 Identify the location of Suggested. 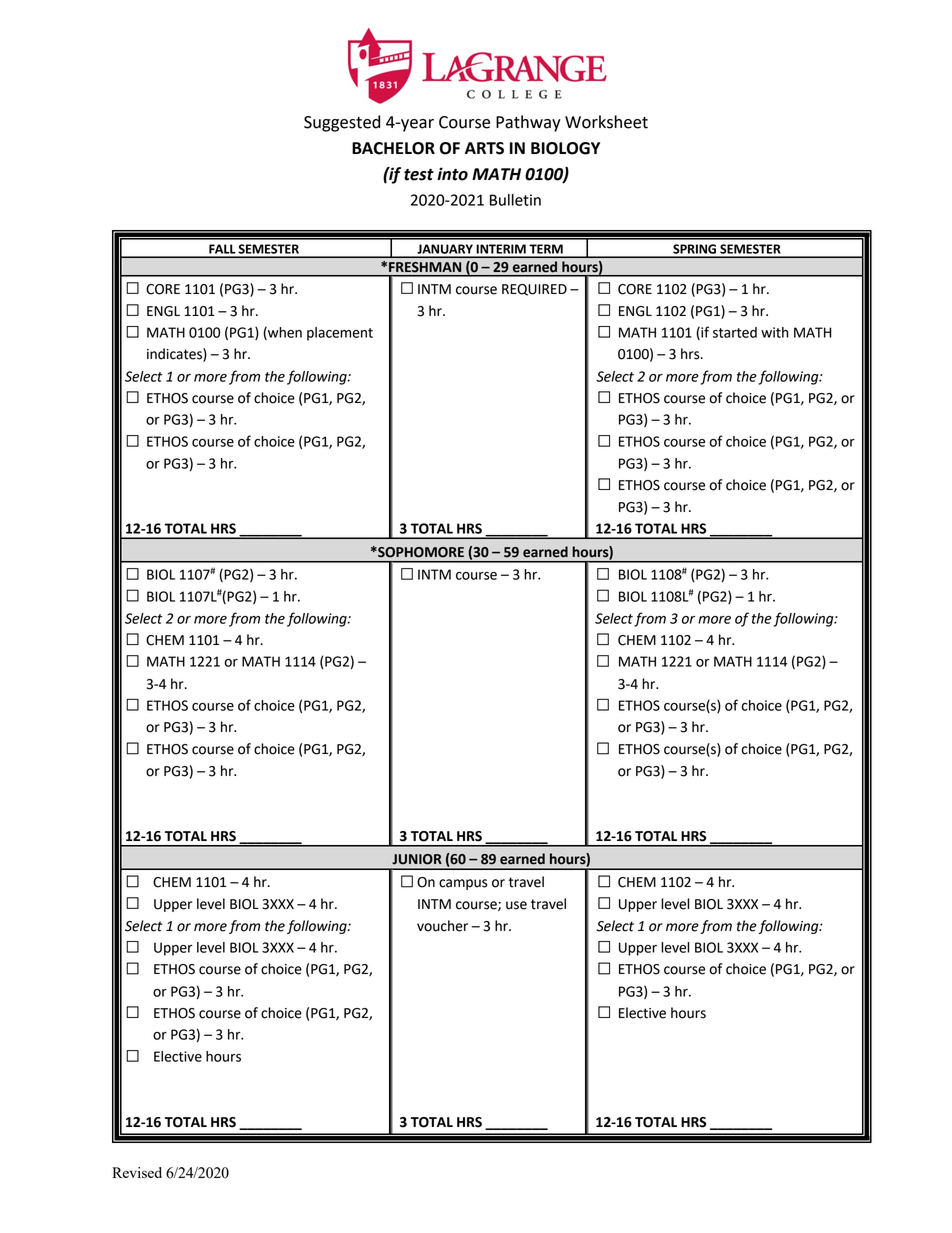
(342, 123).
